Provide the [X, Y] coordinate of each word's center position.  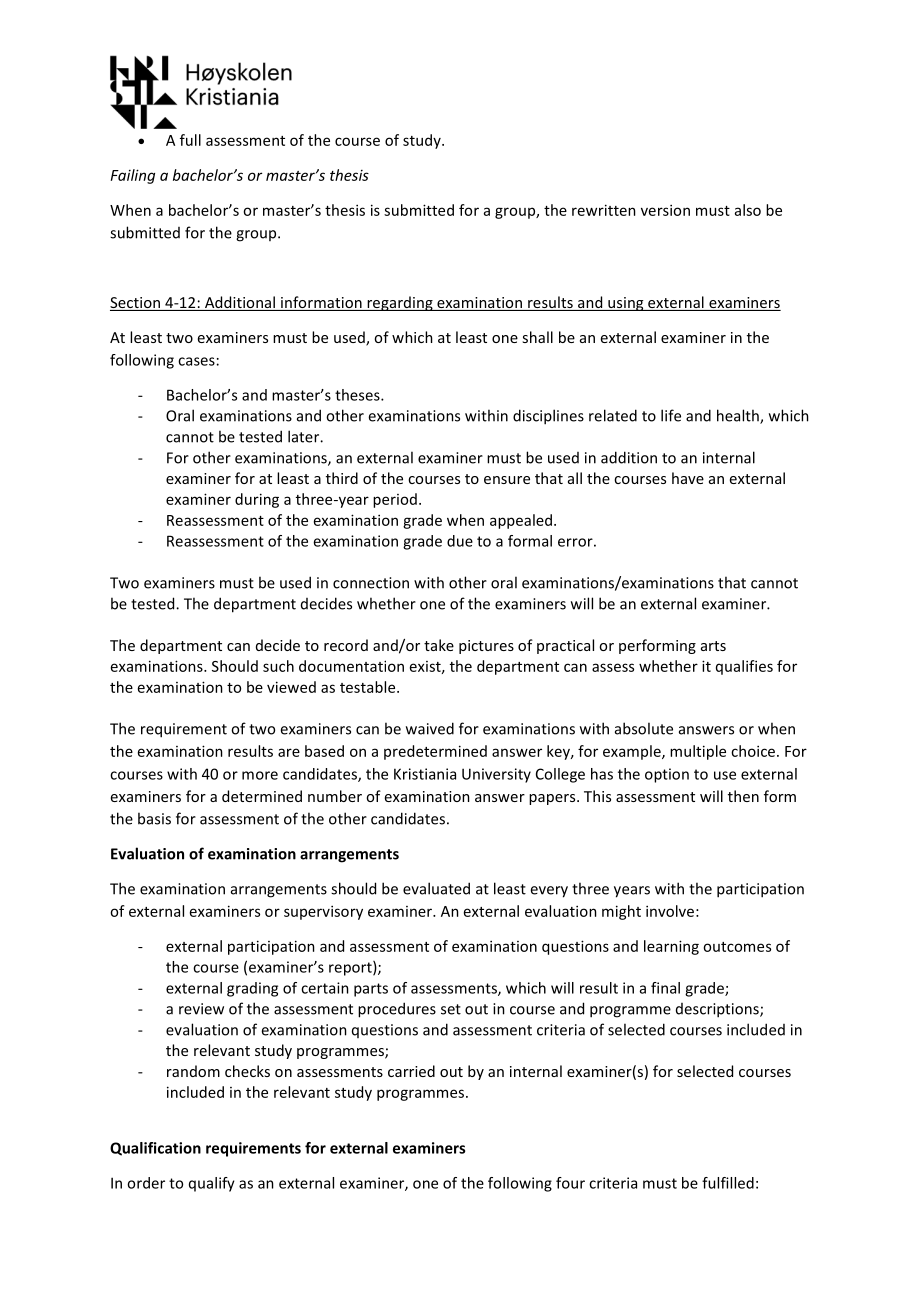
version [665, 210]
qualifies [744, 667]
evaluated [436, 888]
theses [358, 395]
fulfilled [728, 1183]
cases [196, 361]
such [278, 666]
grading [252, 989]
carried [411, 1071]
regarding [400, 303]
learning [671, 947]
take [439, 645]
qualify [212, 1184]
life [671, 415]
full [190, 140]
